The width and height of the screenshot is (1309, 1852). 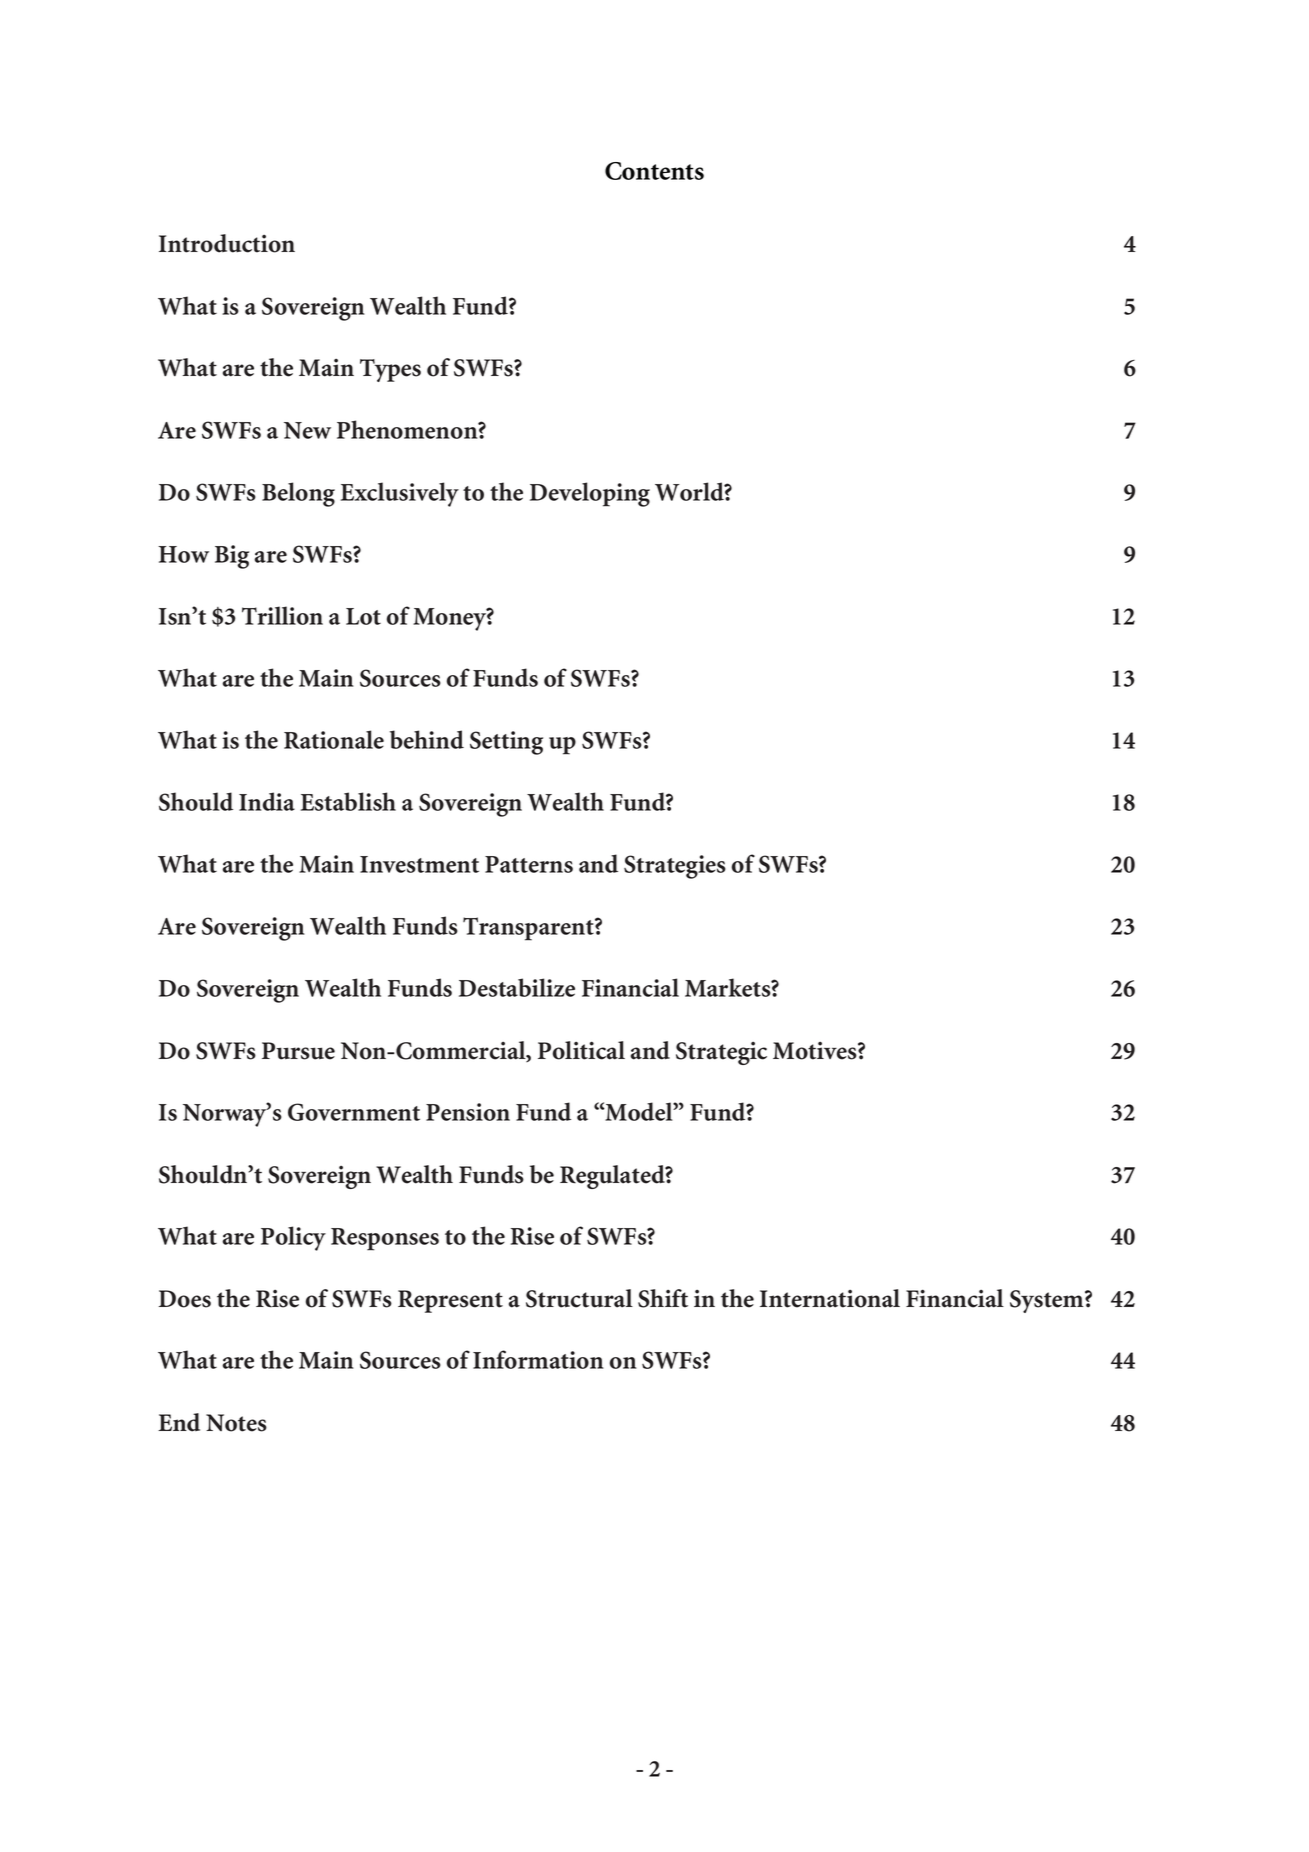 I want to click on Notes, so click(x=236, y=1423).
